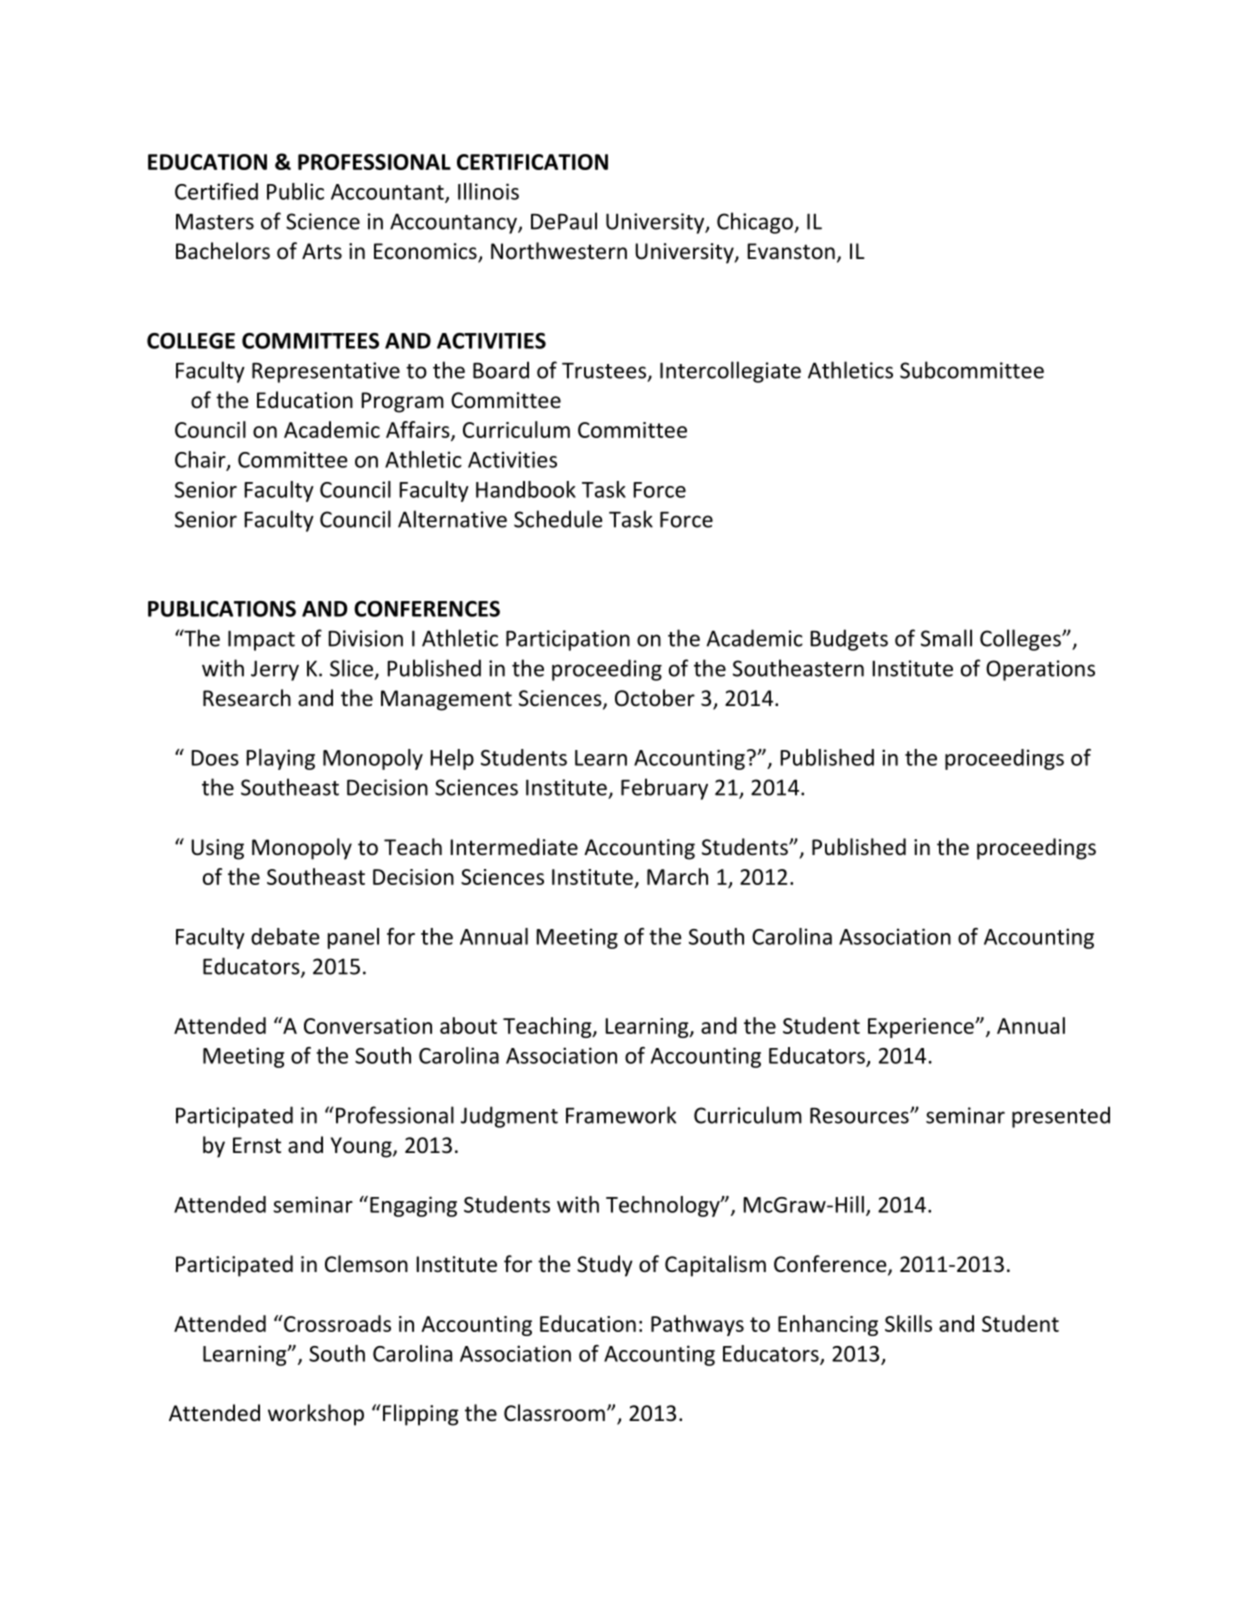  I want to click on workshop, so click(316, 1415).
